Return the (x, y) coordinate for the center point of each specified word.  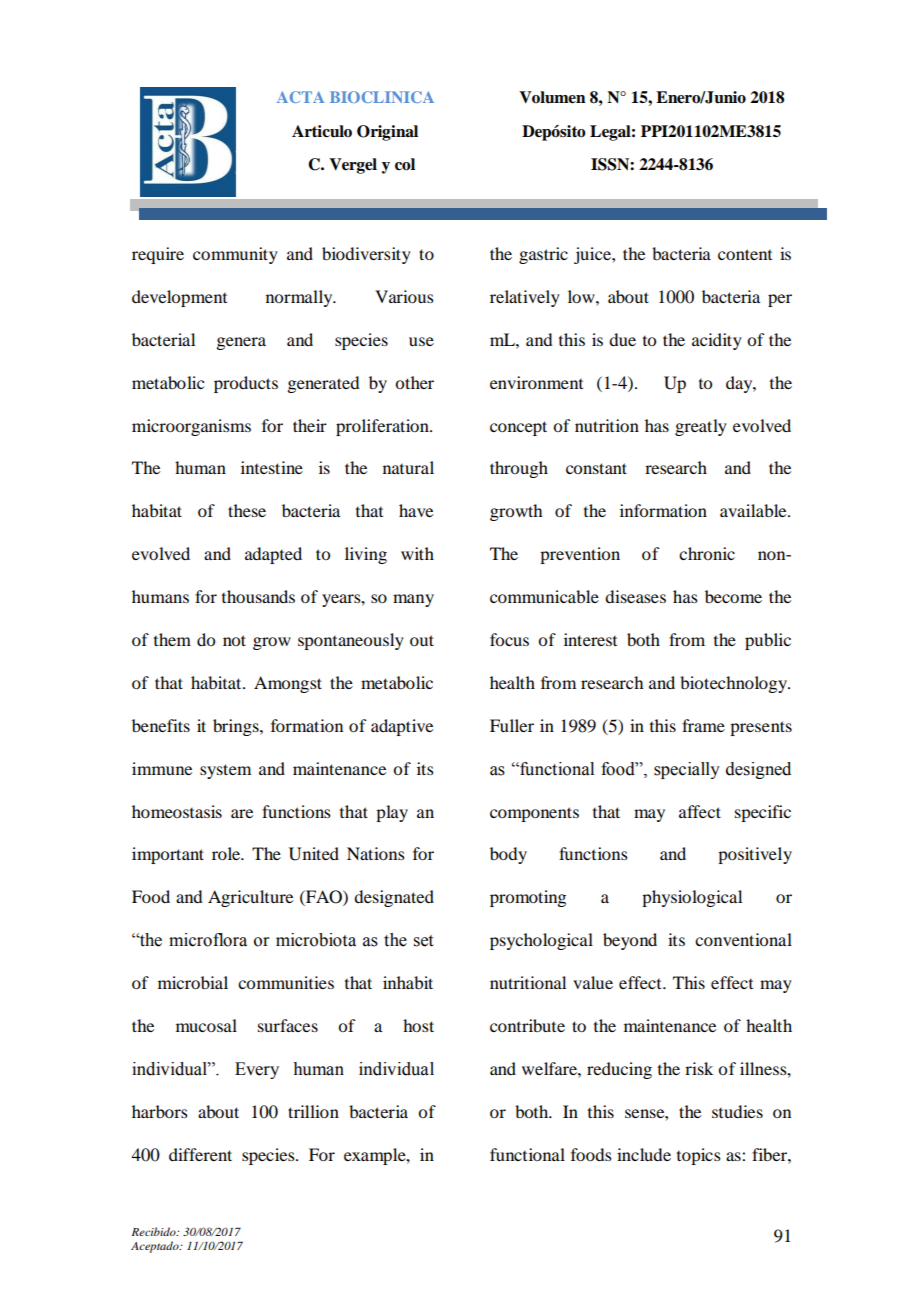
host (418, 1025)
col (405, 164)
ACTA (300, 97)
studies (737, 1111)
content (745, 254)
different (200, 1154)
